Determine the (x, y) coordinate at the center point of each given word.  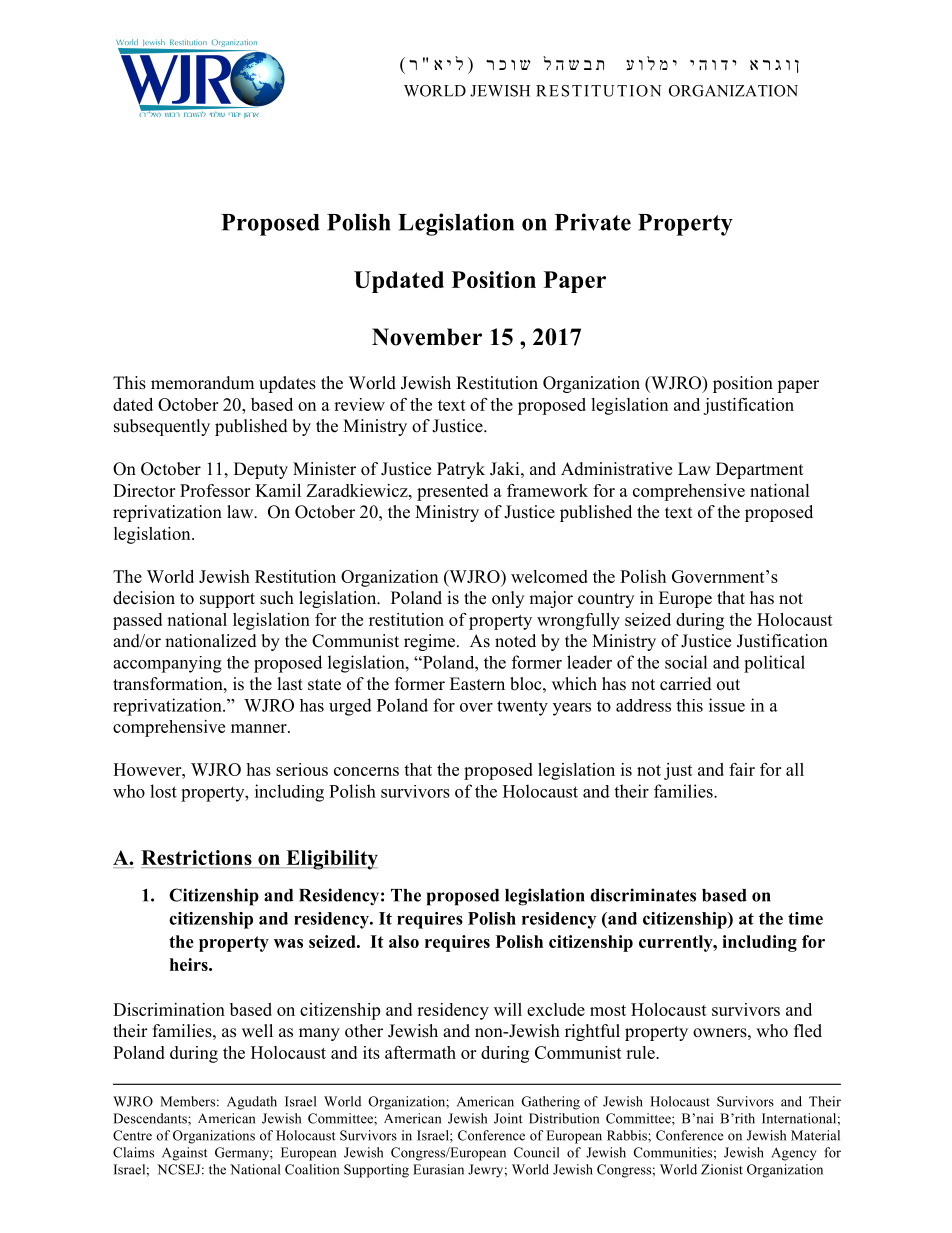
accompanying (167, 664)
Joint (508, 1118)
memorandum (202, 383)
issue (727, 705)
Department (759, 470)
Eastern (477, 684)
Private (593, 222)
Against (185, 1154)
